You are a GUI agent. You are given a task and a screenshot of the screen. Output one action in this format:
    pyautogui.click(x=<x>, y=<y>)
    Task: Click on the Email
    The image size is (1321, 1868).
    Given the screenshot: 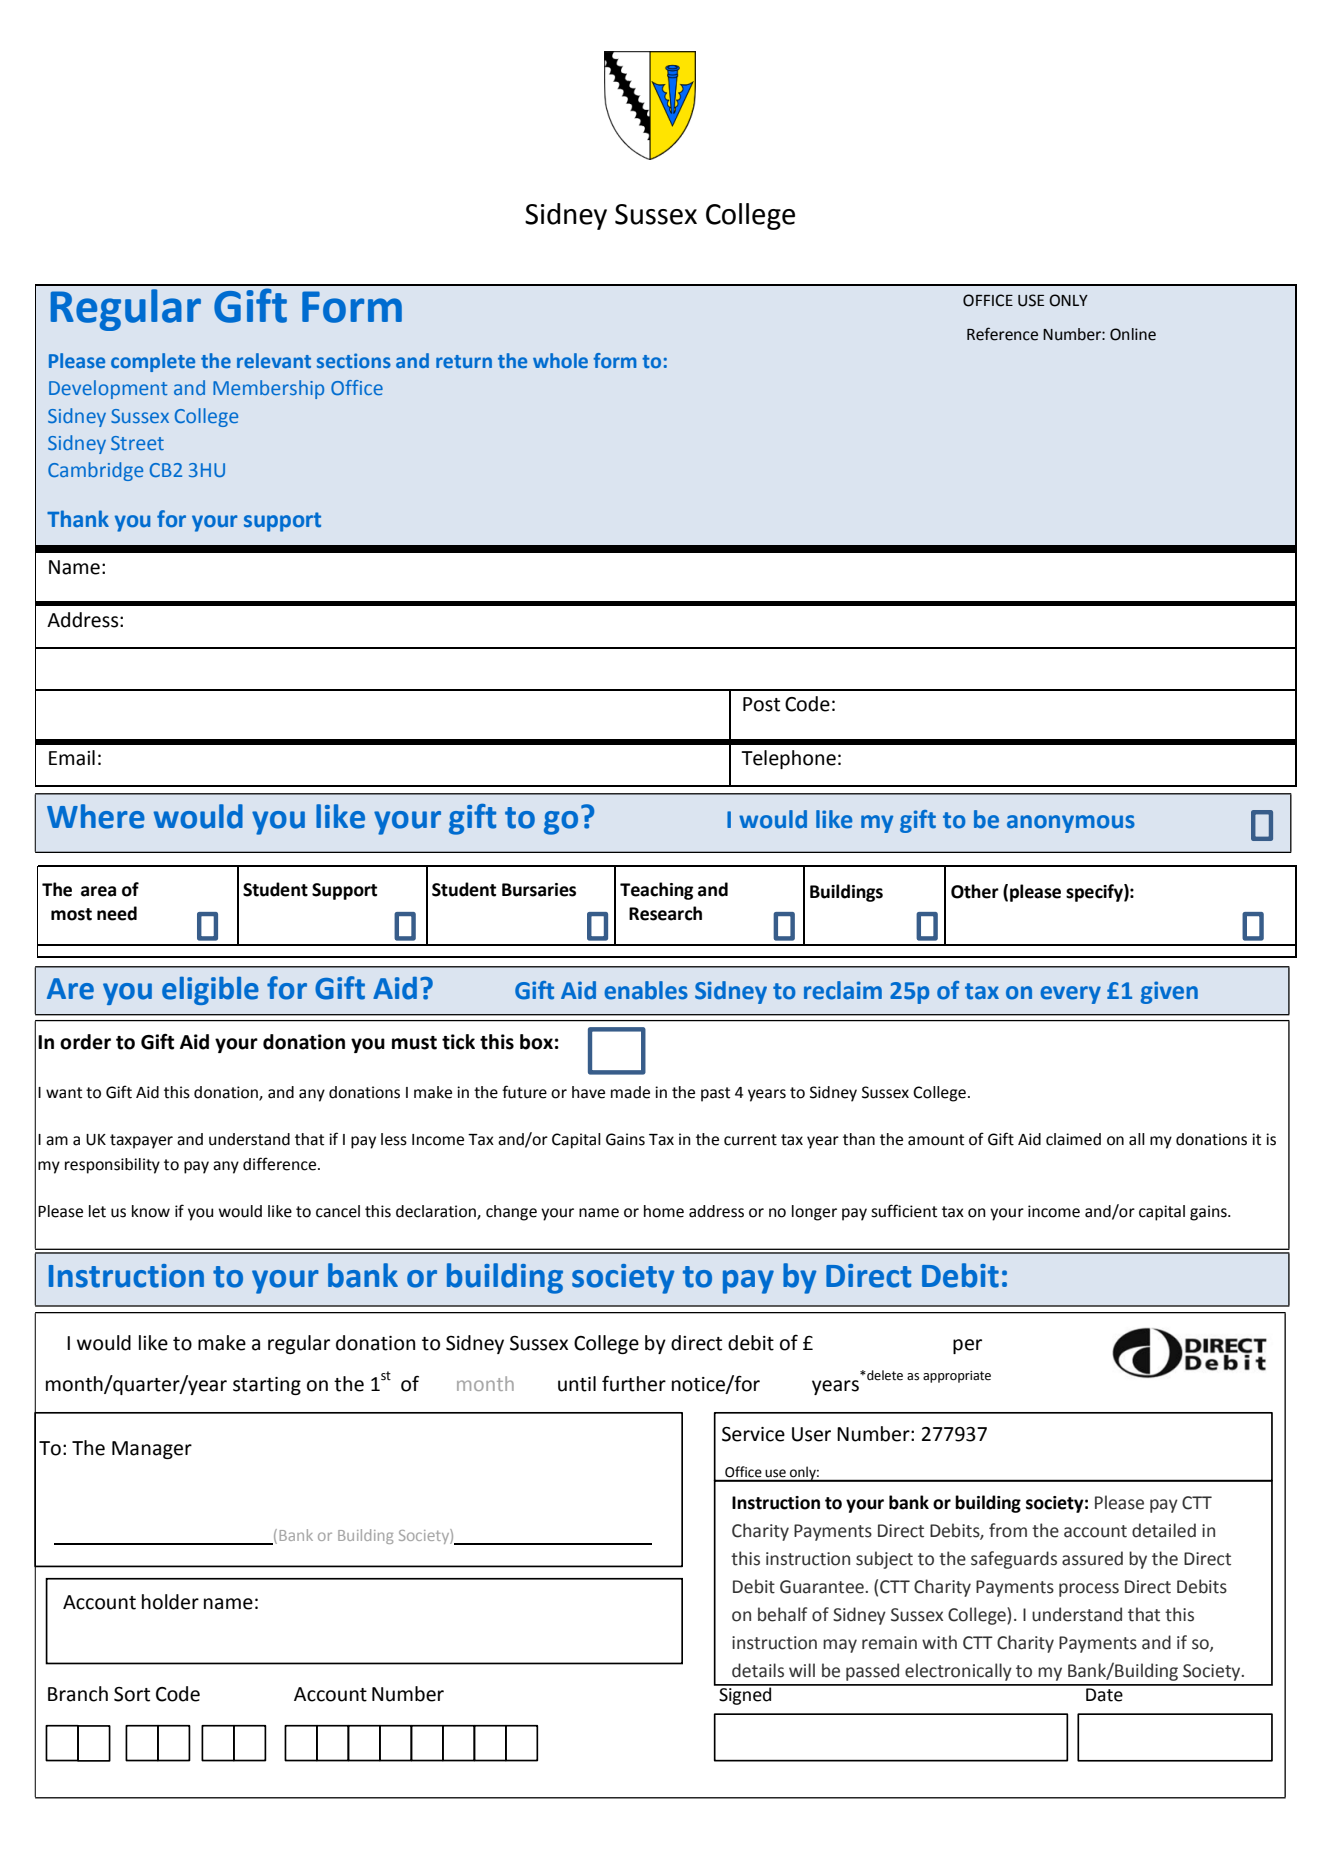 What is the action you would take?
    pyautogui.click(x=72, y=758)
